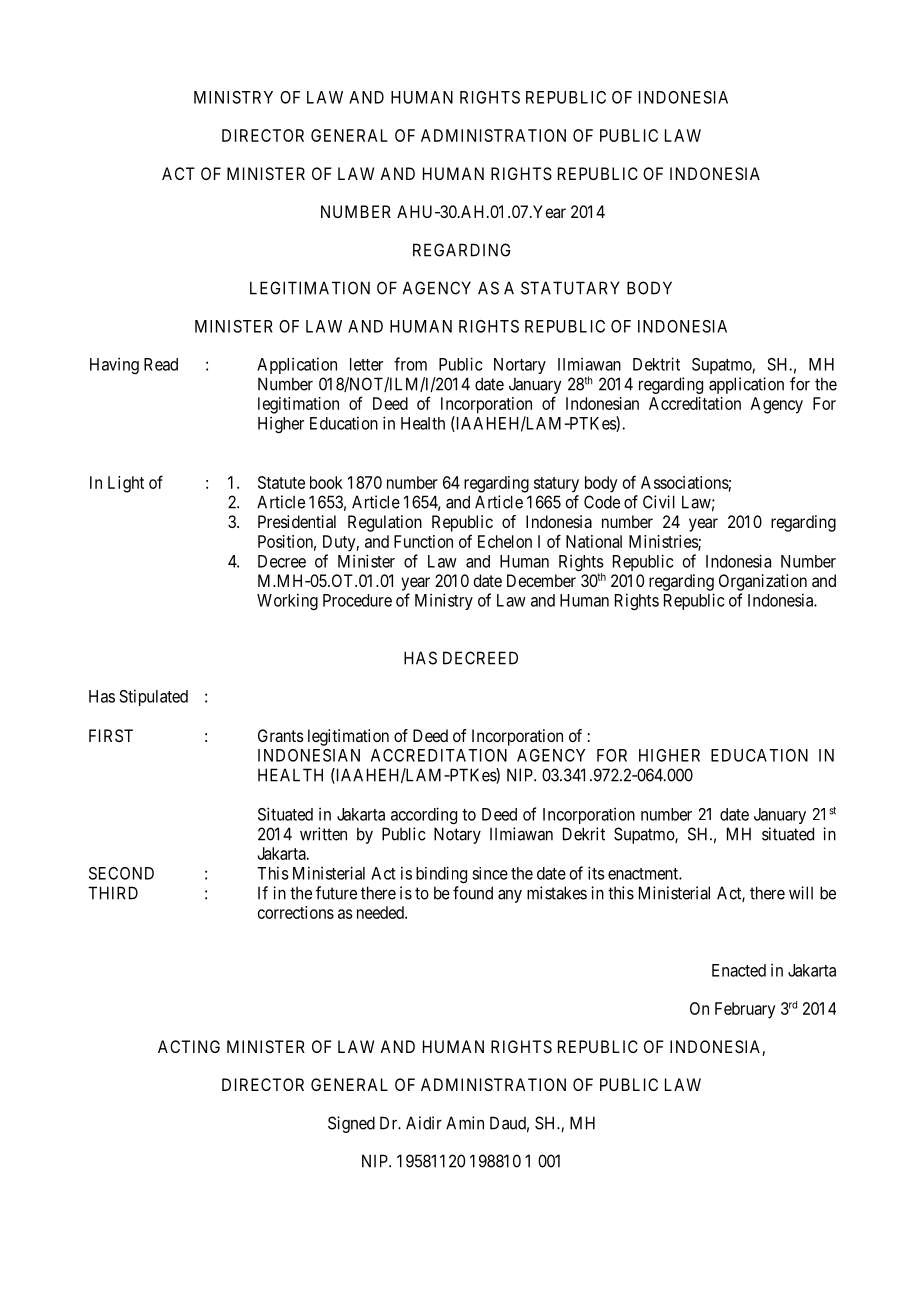 The height and width of the image is (1308, 924). What do you see at coordinates (121, 873) in the image?
I see `SECOND` at bounding box center [121, 873].
